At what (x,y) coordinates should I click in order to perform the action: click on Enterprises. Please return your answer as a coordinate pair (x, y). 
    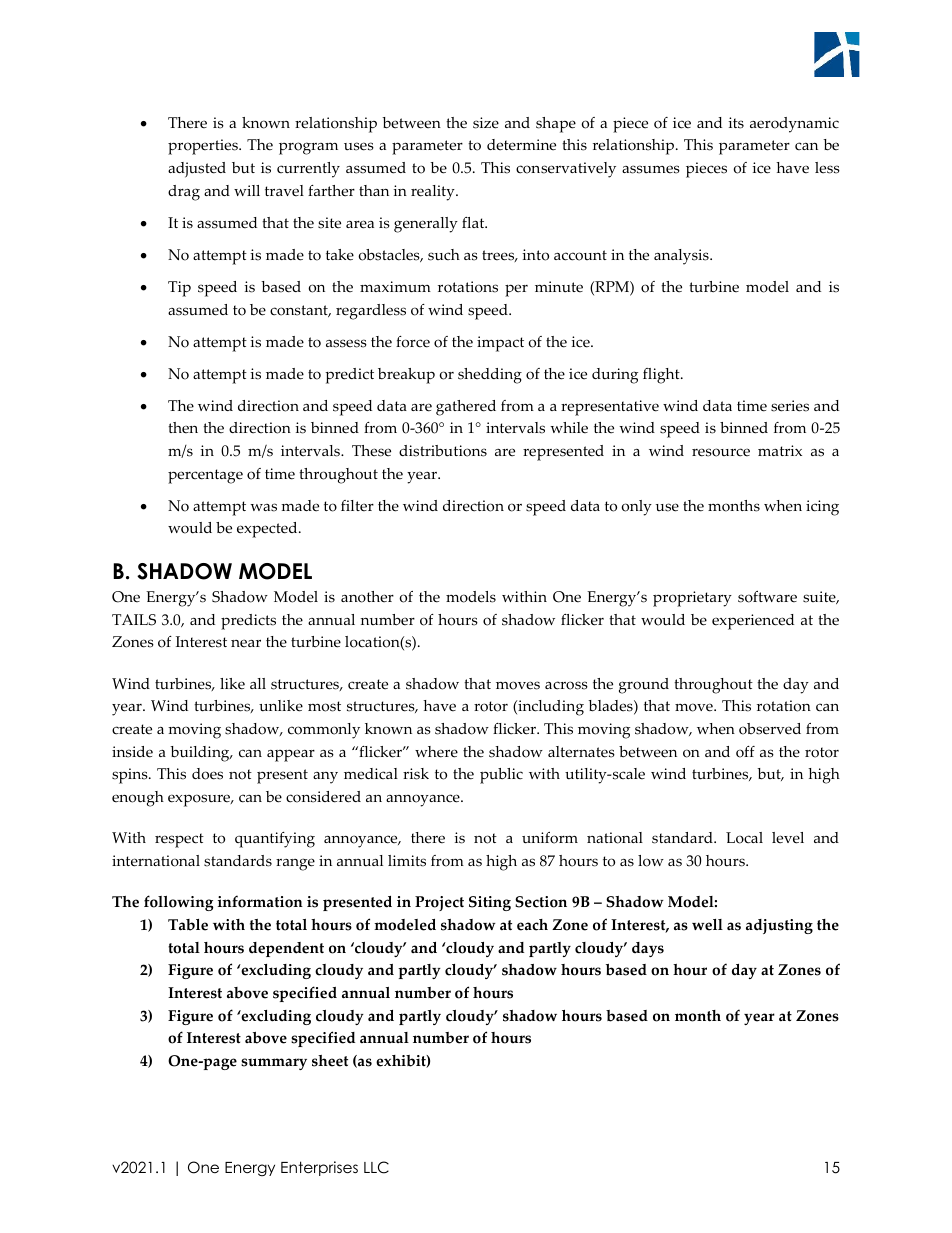
    Looking at the image, I should click on (319, 1168).
